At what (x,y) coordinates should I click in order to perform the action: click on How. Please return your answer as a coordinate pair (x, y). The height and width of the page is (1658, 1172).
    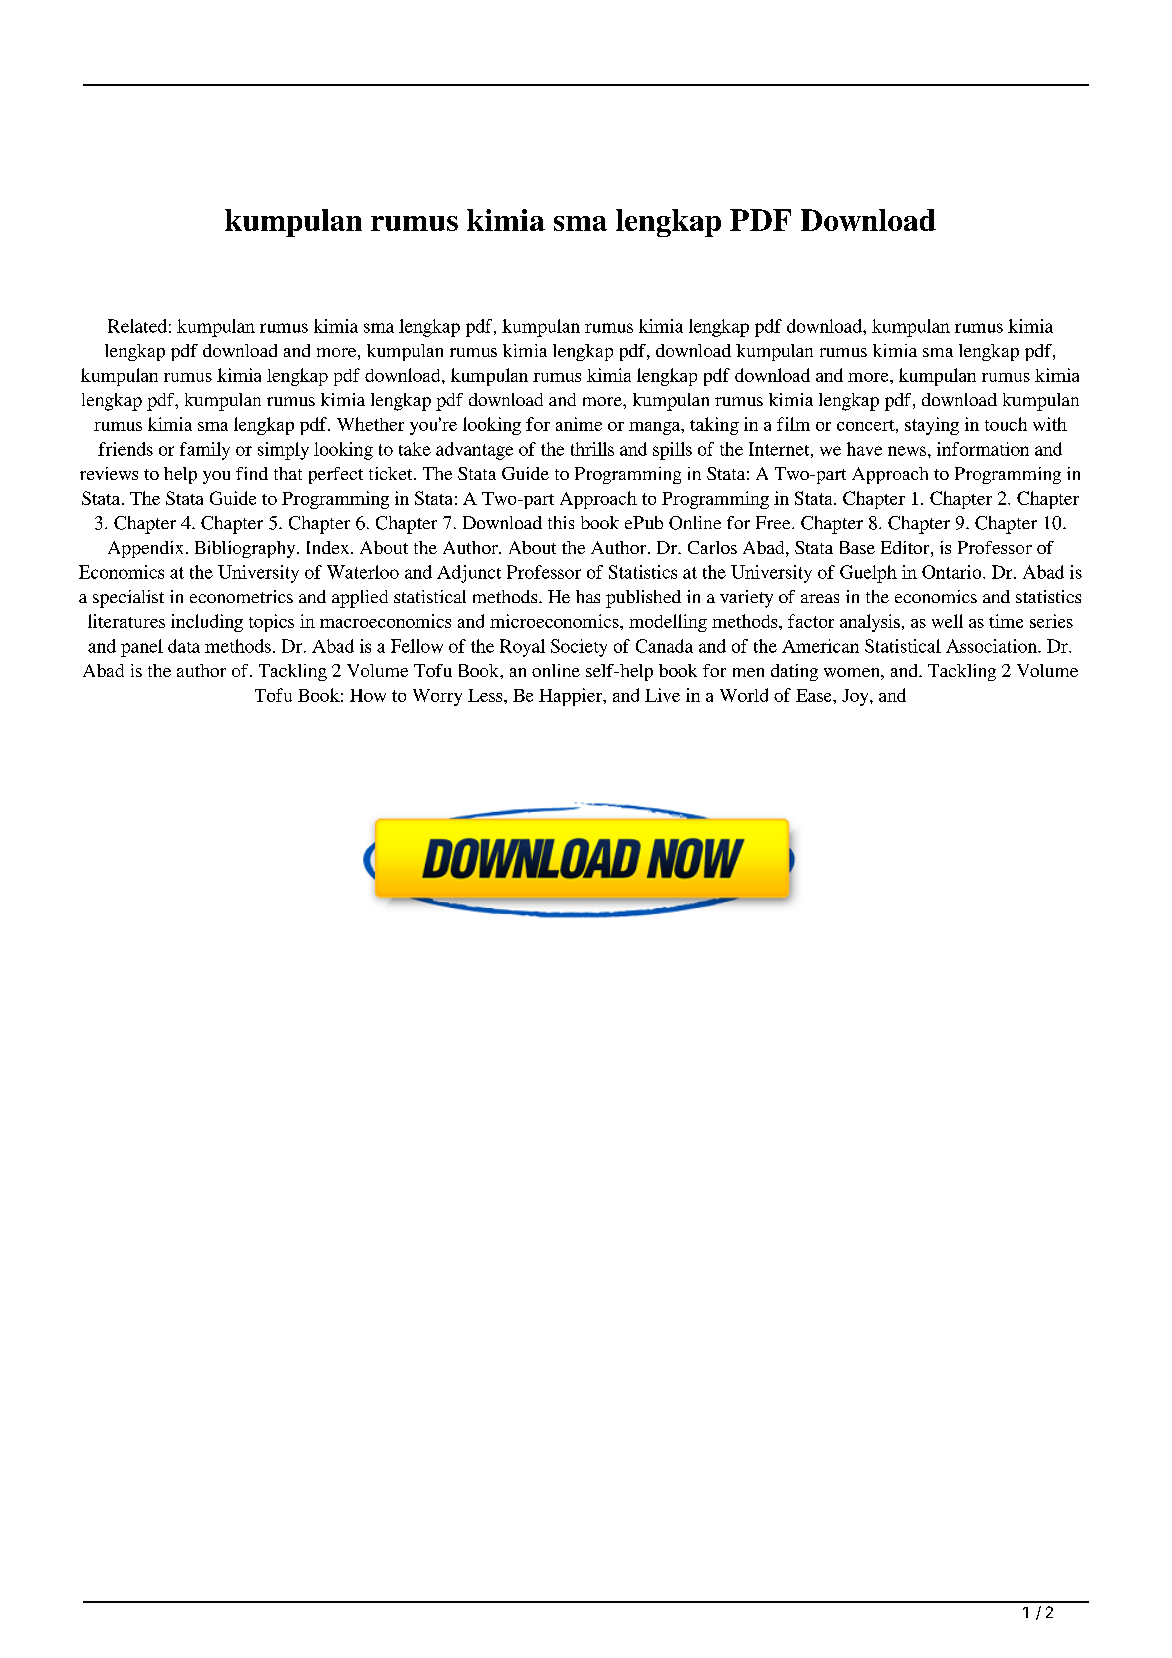
    Looking at the image, I should click on (368, 695).
